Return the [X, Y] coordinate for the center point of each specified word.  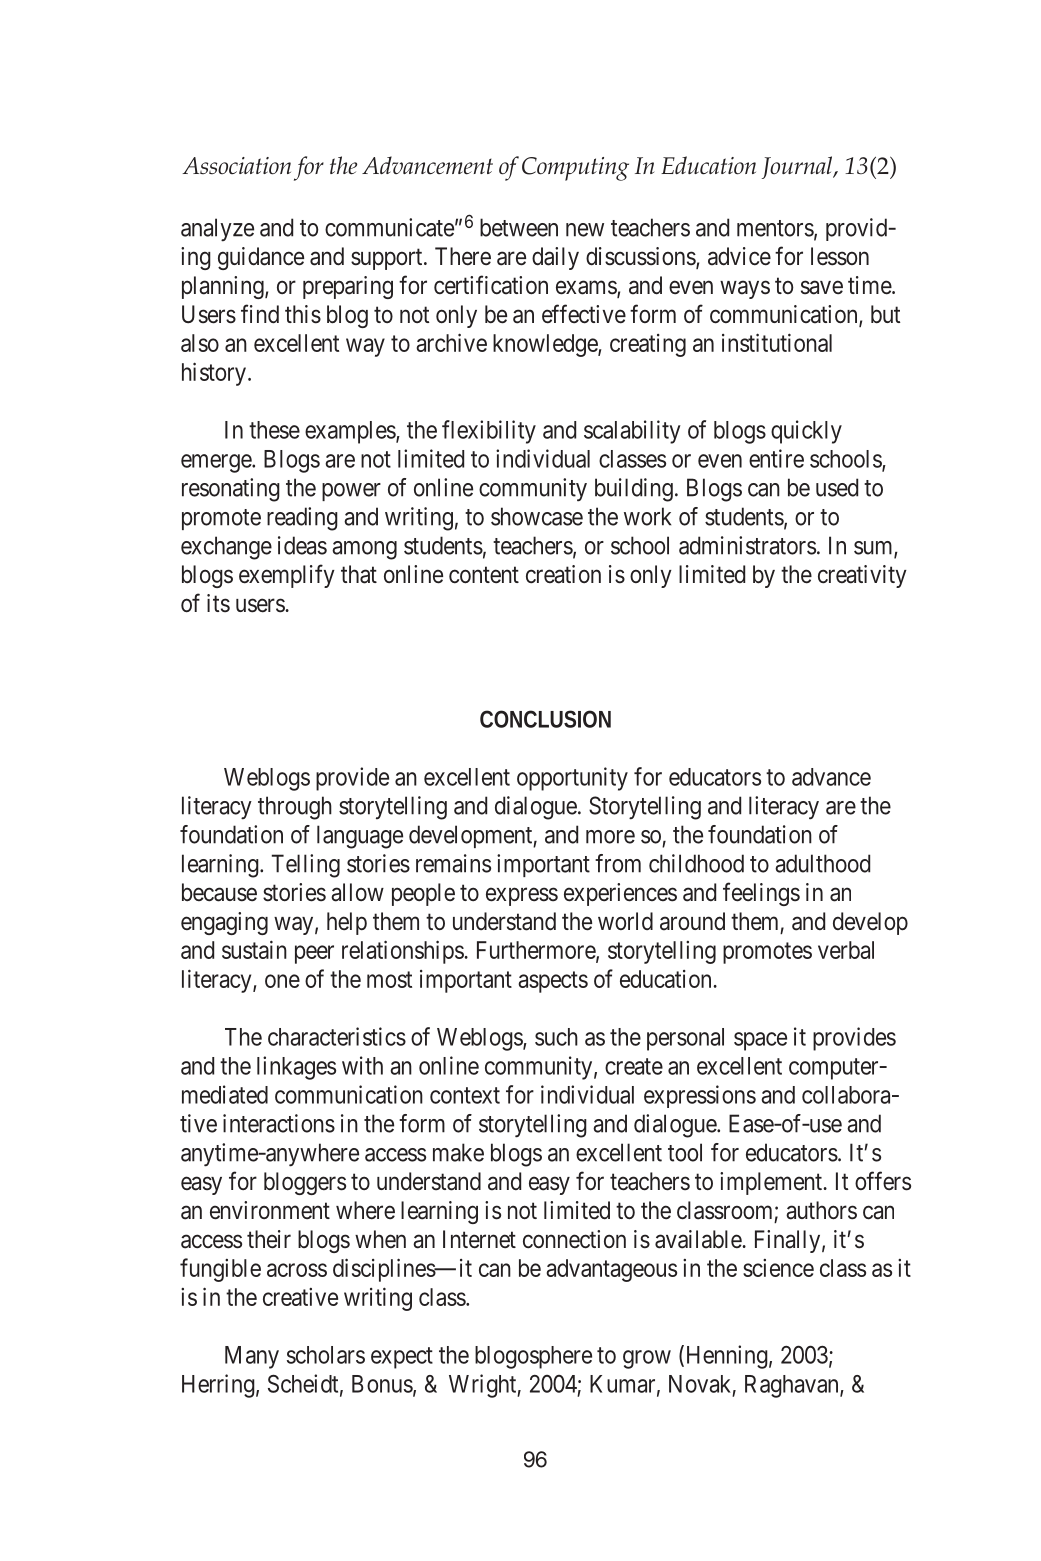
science [778, 1268]
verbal [846, 950]
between [519, 227]
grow [647, 1359]
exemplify [287, 576]
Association [236, 166]
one [282, 981]
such [556, 1037]
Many [252, 1357]
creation [563, 574]
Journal [798, 167]
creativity [862, 576]
